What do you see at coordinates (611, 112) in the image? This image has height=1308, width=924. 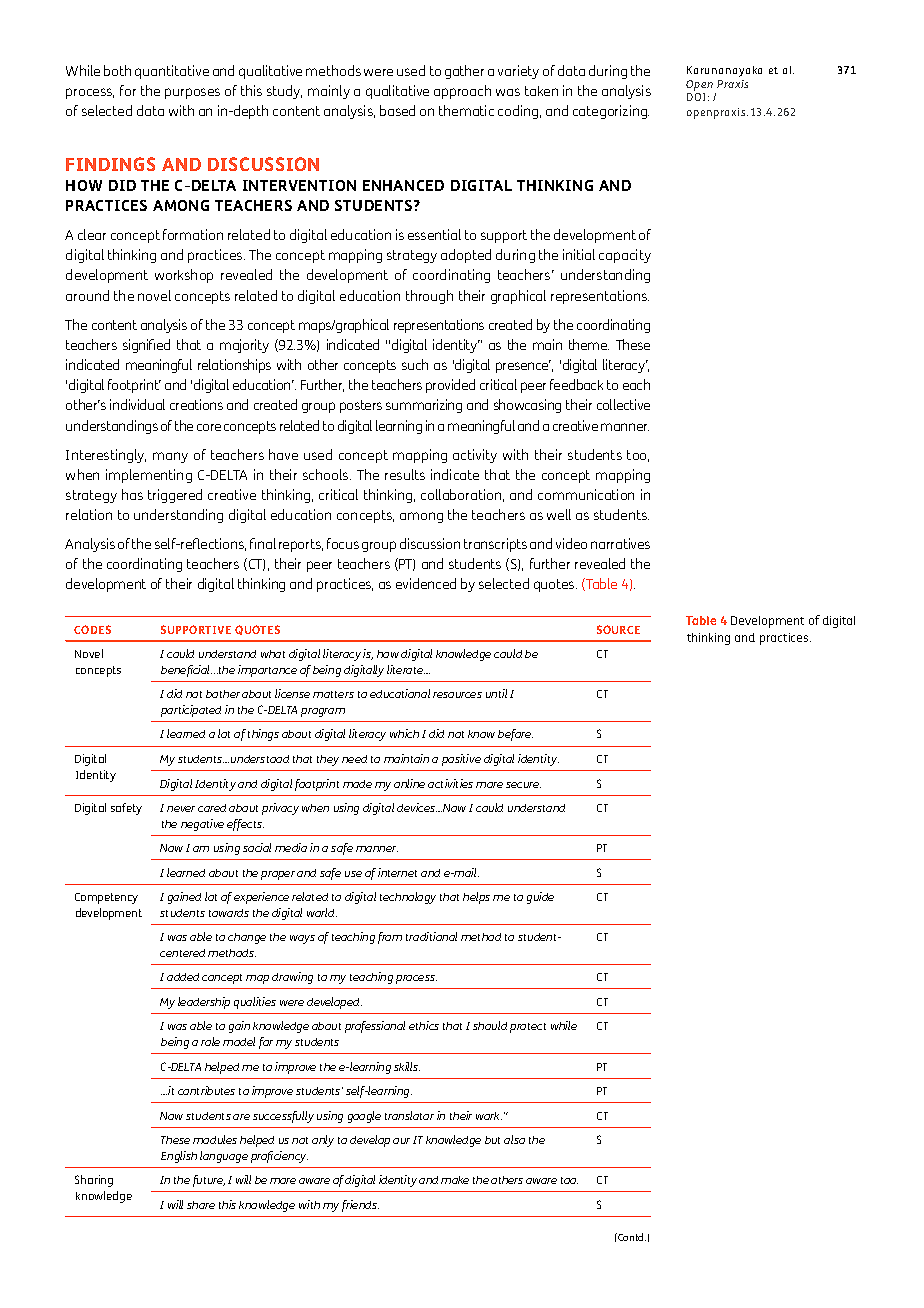 I see `categorizing` at bounding box center [611, 112].
